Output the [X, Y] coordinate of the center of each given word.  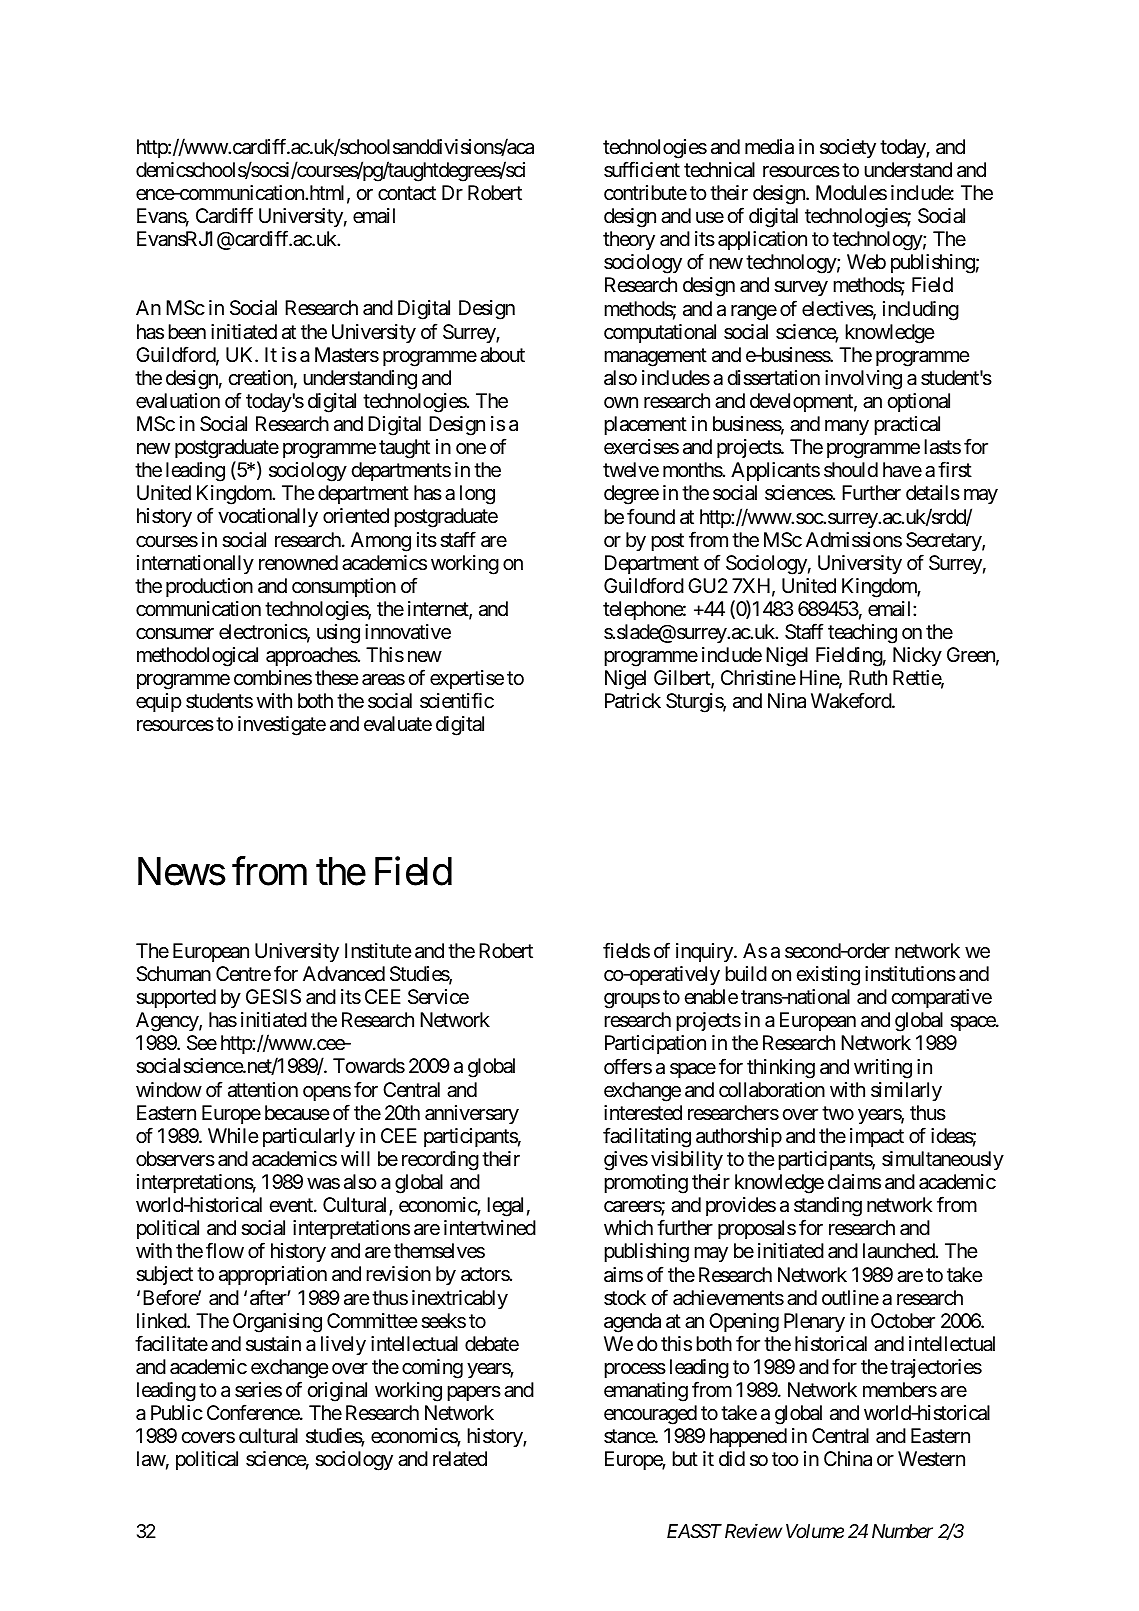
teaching [862, 634]
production [209, 587]
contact [407, 193]
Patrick [633, 701]
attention [263, 1090]
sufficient [642, 169]
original [337, 1392]
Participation [655, 1044]
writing [883, 1069]
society [848, 148]
